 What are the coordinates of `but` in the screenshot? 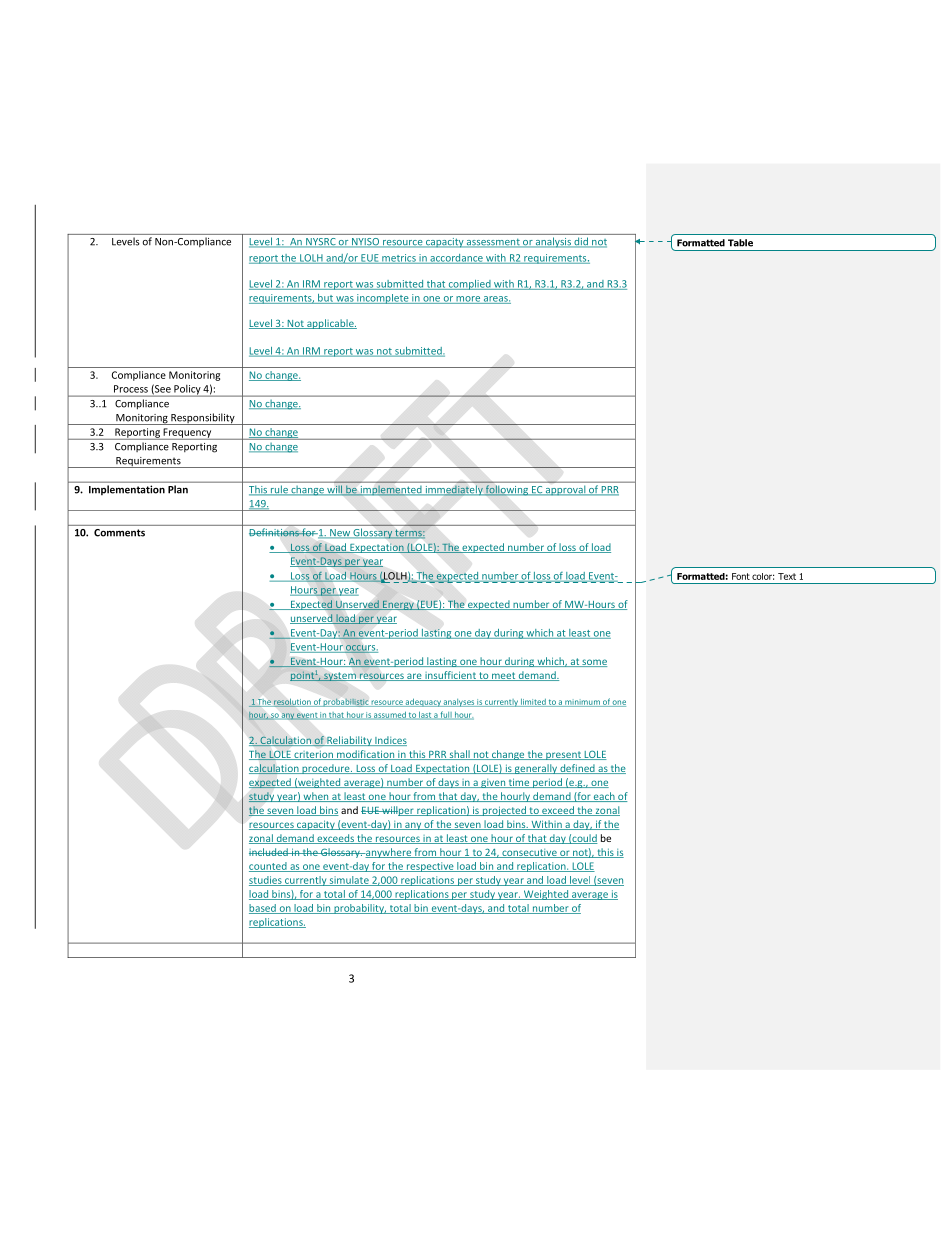 It's located at (325, 299).
